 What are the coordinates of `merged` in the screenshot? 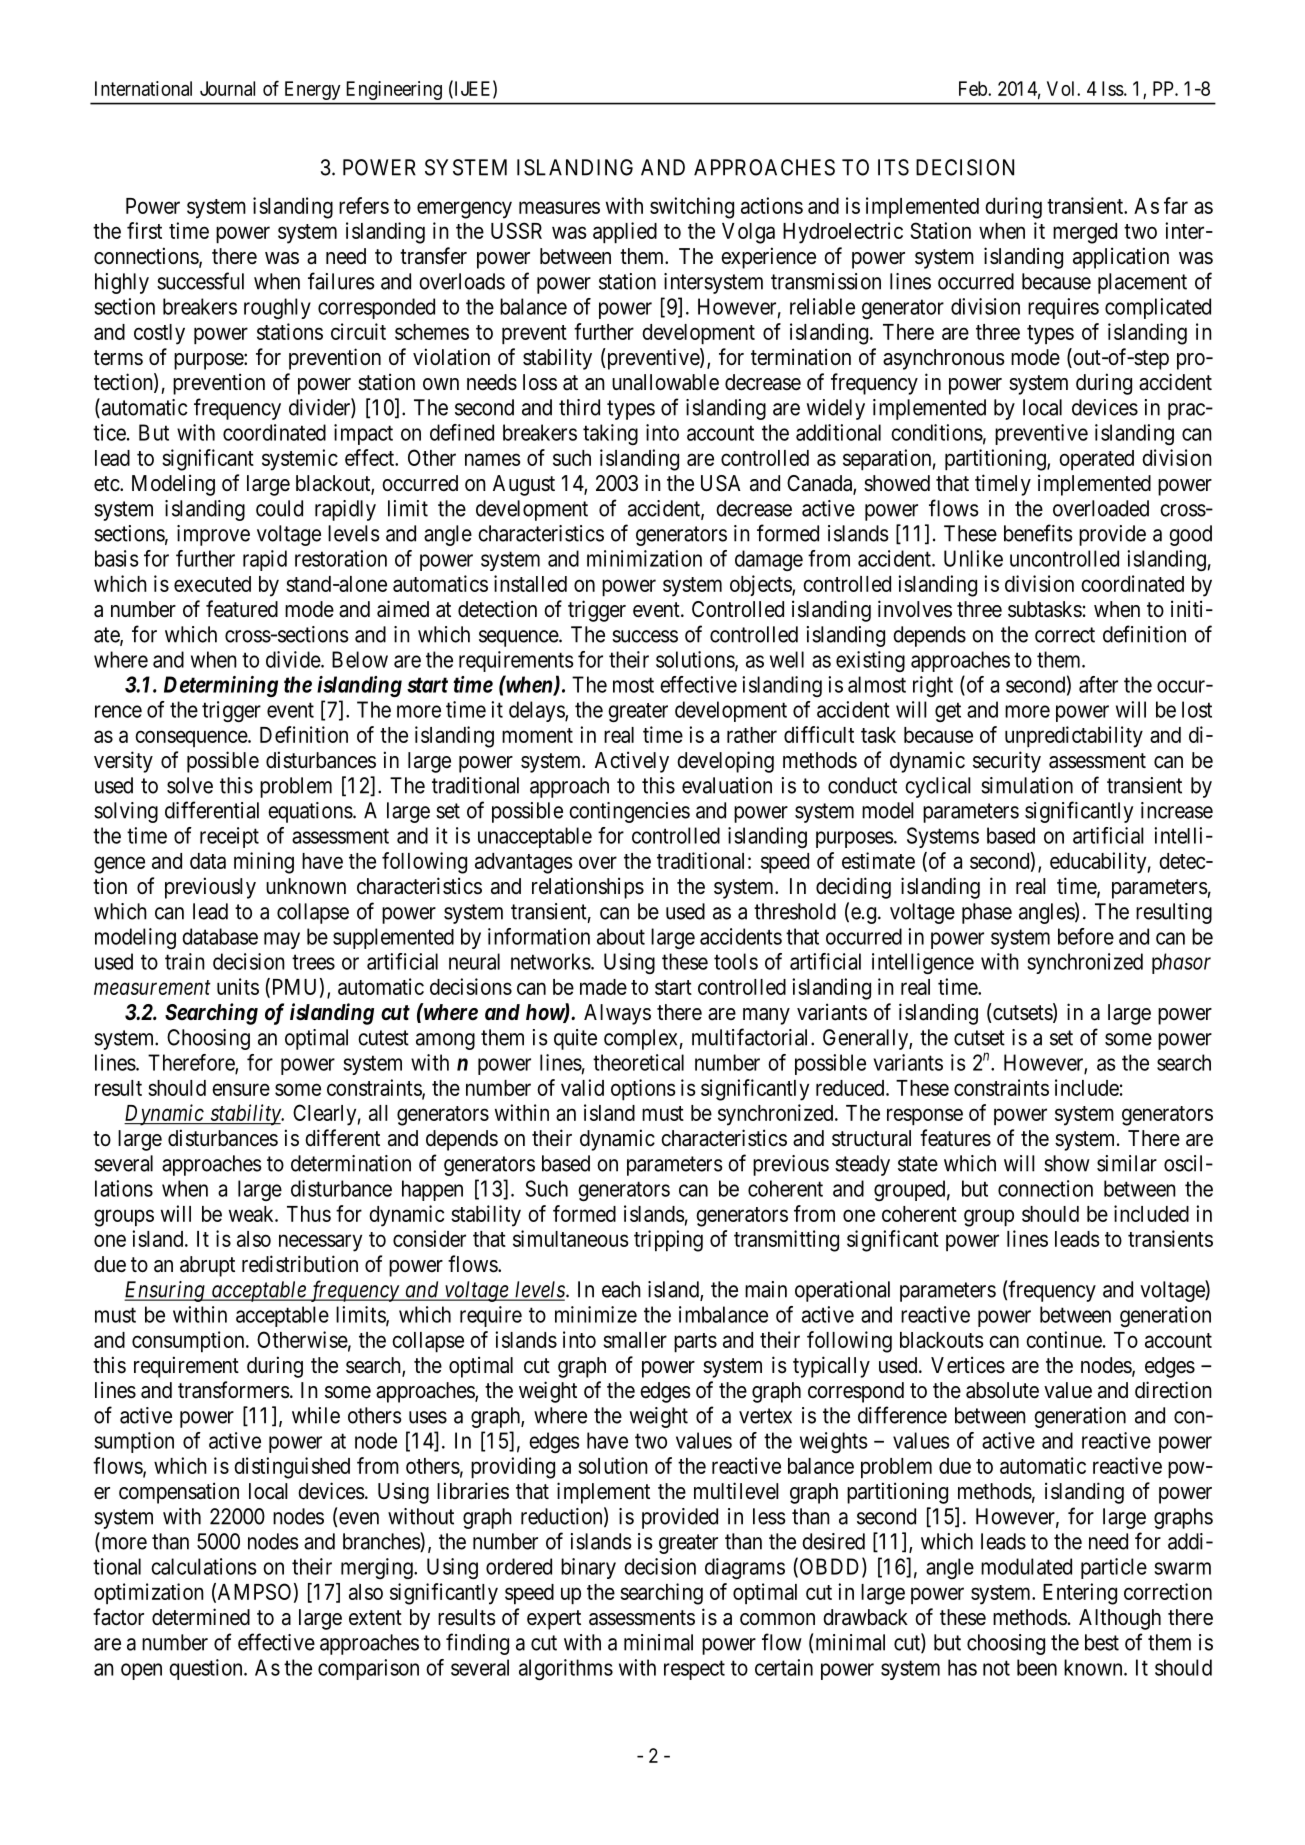 It's located at (1085, 233).
